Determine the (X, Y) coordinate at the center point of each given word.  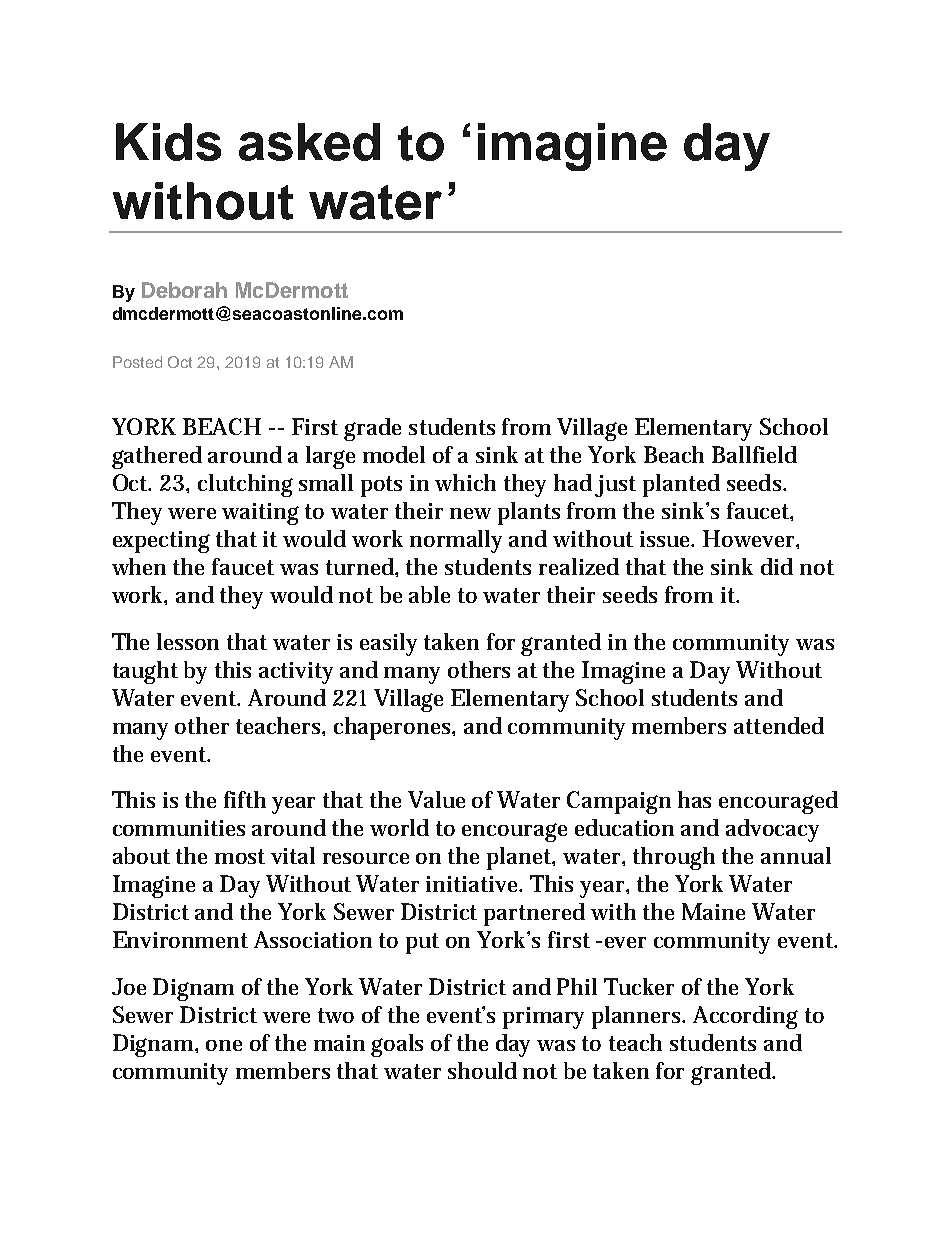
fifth (245, 799)
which (465, 482)
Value (436, 799)
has (694, 799)
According (745, 1017)
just (615, 486)
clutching (245, 485)
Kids (168, 142)
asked (309, 142)
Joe (129, 986)
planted (681, 485)
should (482, 1070)
